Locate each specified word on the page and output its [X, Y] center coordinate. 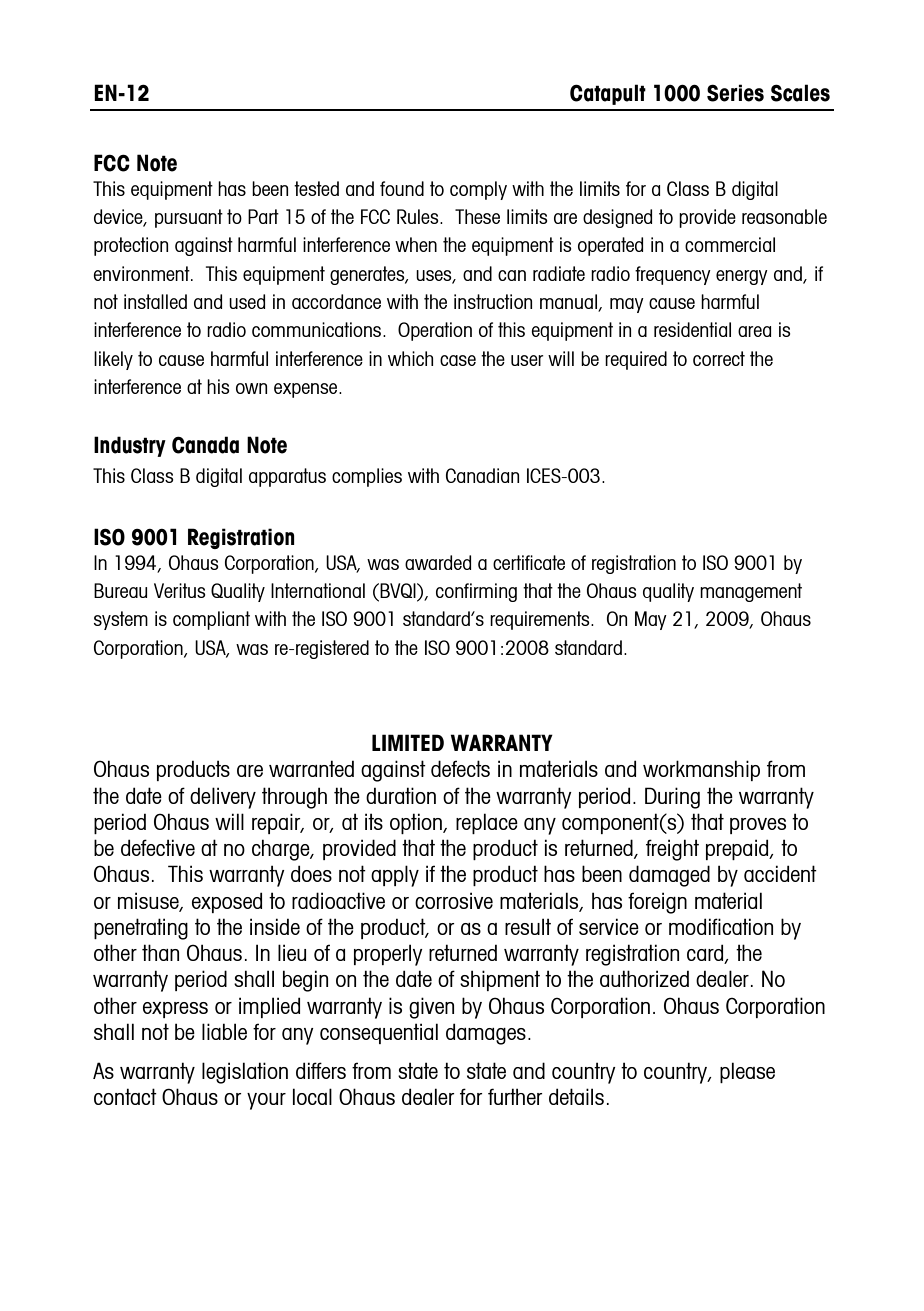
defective [158, 847]
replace [487, 823]
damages [486, 1034]
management [751, 592]
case [458, 360]
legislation [245, 1073]
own [251, 388]
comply [478, 190]
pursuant [189, 218]
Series [735, 93]
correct [719, 358]
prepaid [738, 849]
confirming [476, 592]
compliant [211, 620]
